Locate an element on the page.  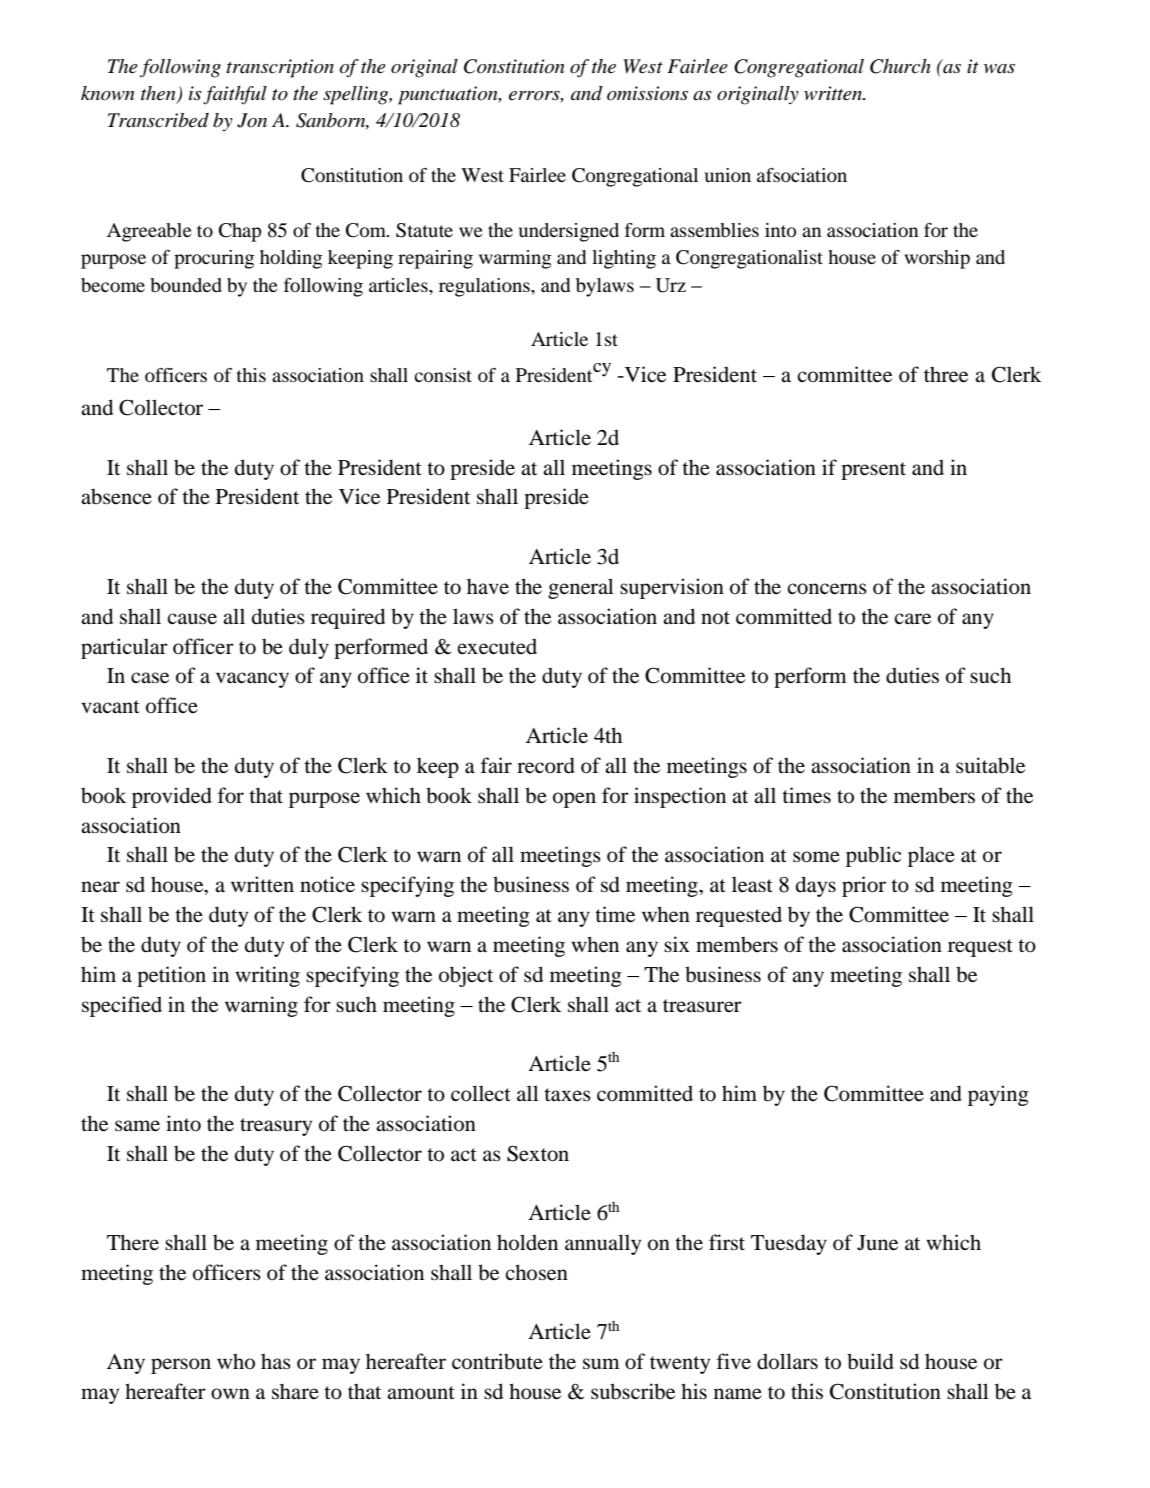
faithful is located at coordinates (235, 95).
